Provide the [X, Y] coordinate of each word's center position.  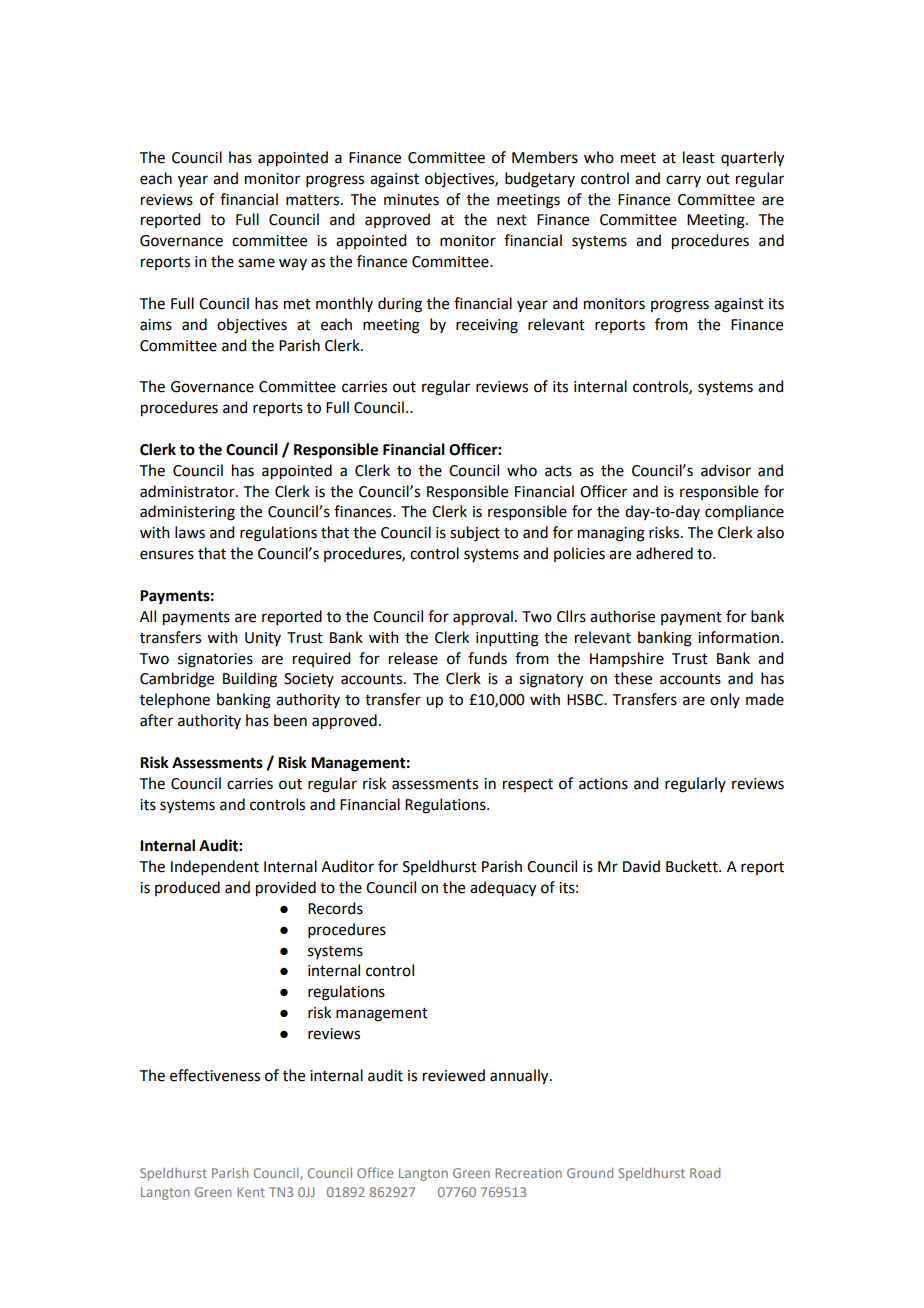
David [641, 866]
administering [187, 513]
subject [475, 534]
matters [314, 200]
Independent [215, 867]
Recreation [528, 1173]
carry [683, 181]
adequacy [503, 889]
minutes [411, 200]
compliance [744, 513]
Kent [251, 1192]
